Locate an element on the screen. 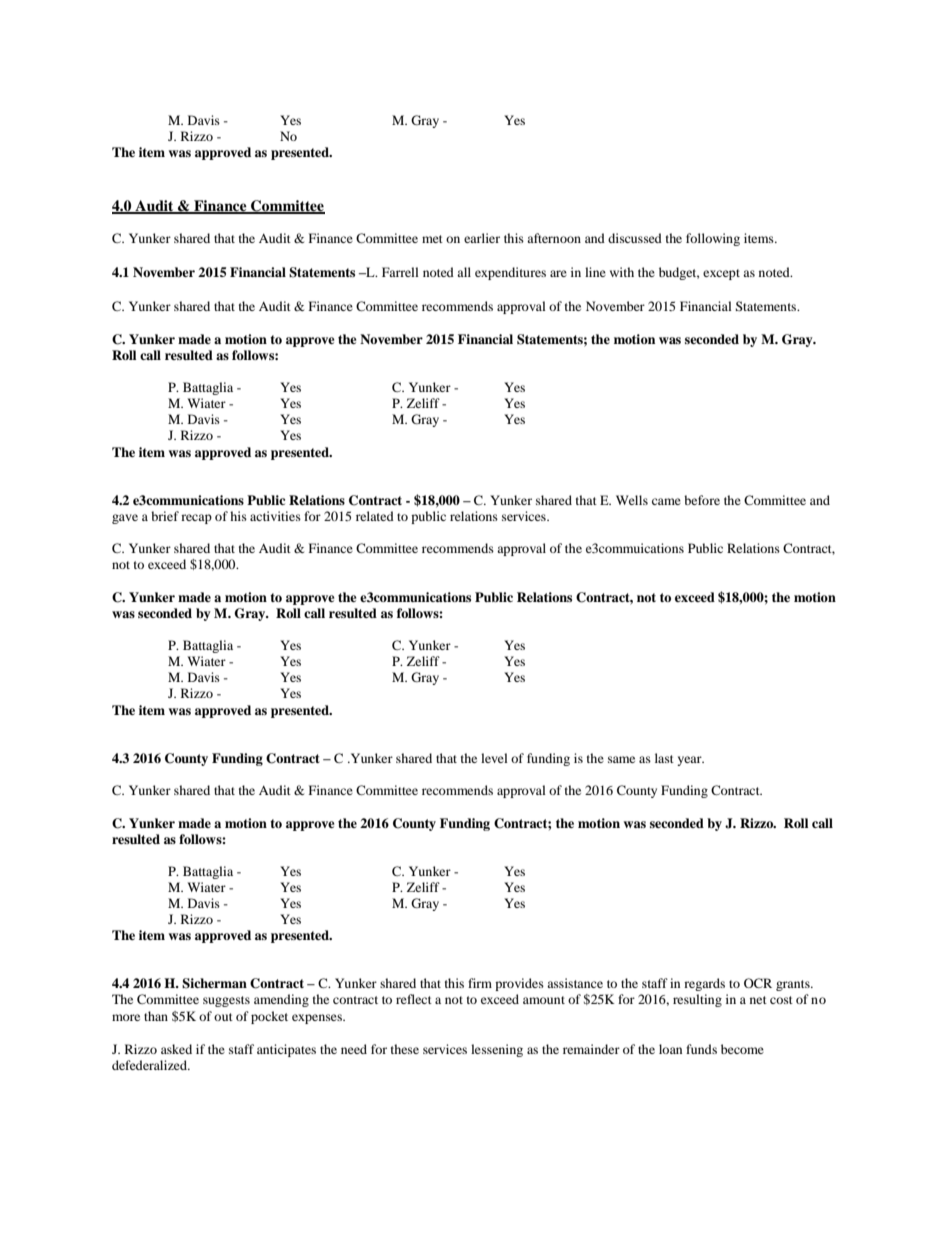 Image resolution: width=952 pixels, height=1233 pixels. level is located at coordinates (494, 758).
